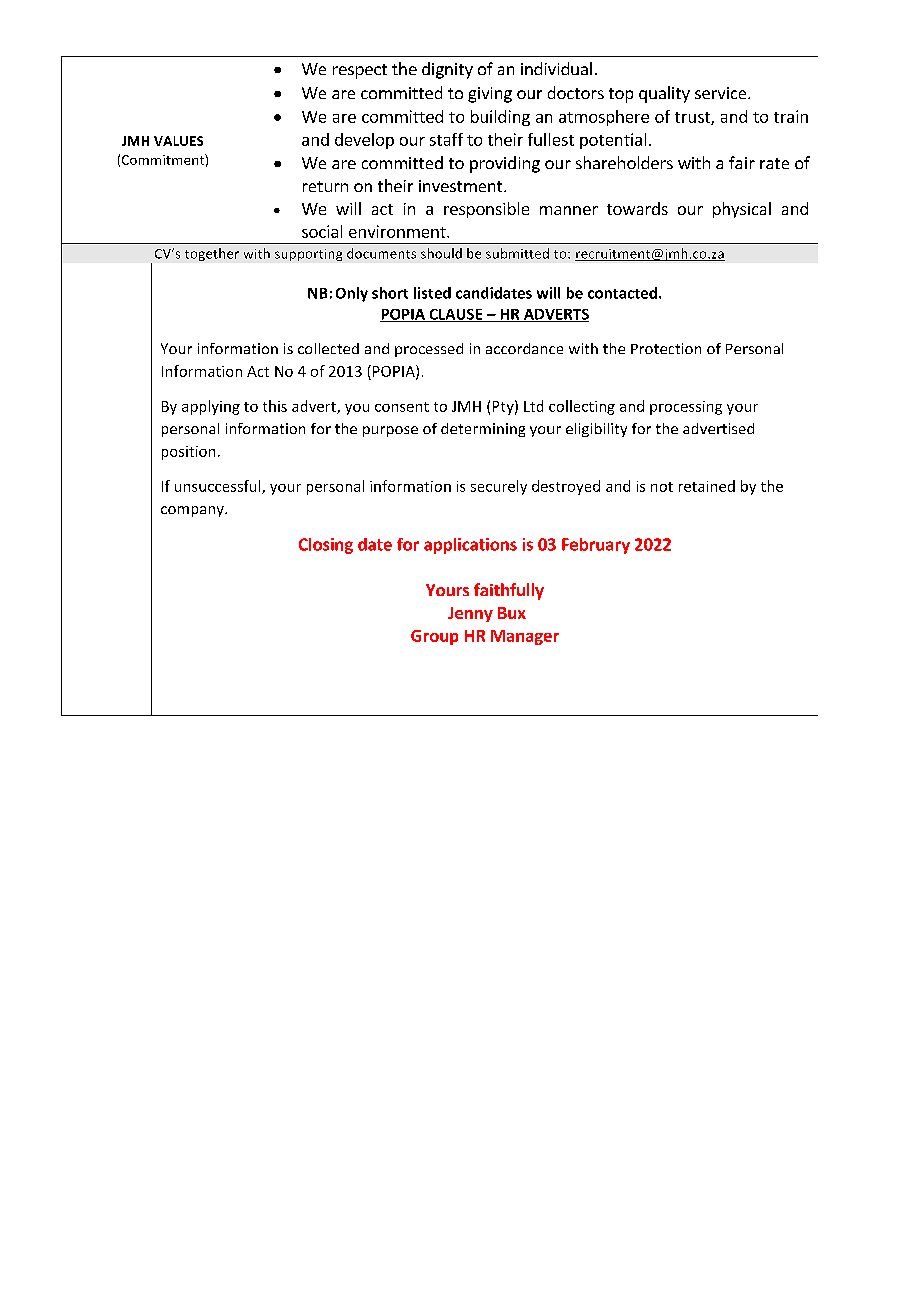 Image resolution: width=924 pixels, height=1308 pixels. Describe the element at coordinates (722, 93) in the screenshot. I see `service` at that location.
